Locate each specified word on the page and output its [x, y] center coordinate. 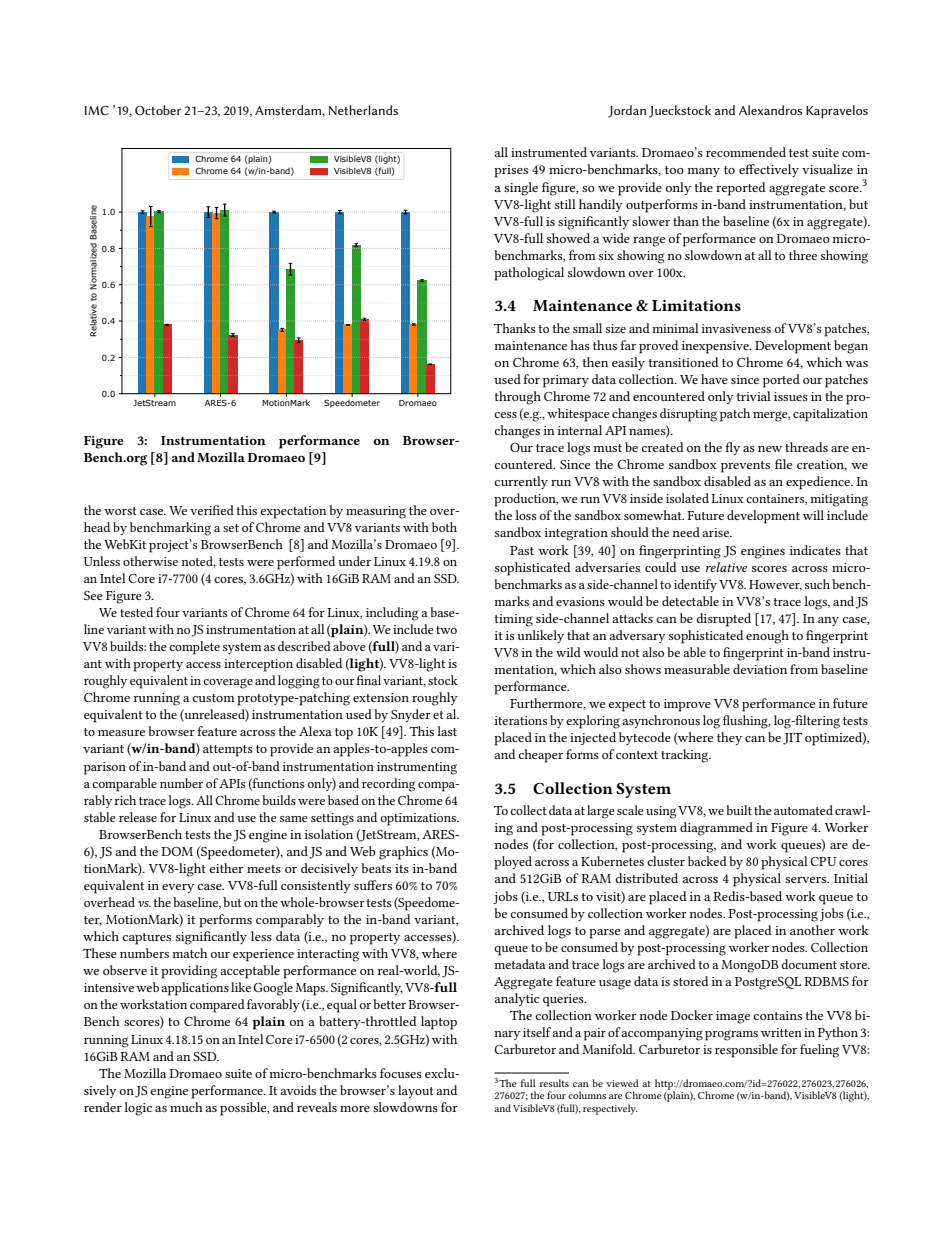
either [226, 868]
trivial [754, 396]
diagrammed [716, 829]
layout [416, 1091]
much [186, 1107]
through [518, 398]
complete [194, 648]
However [775, 585]
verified [212, 510]
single [521, 189]
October [158, 110]
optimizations [419, 819]
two [446, 630]
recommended [746, 152]
